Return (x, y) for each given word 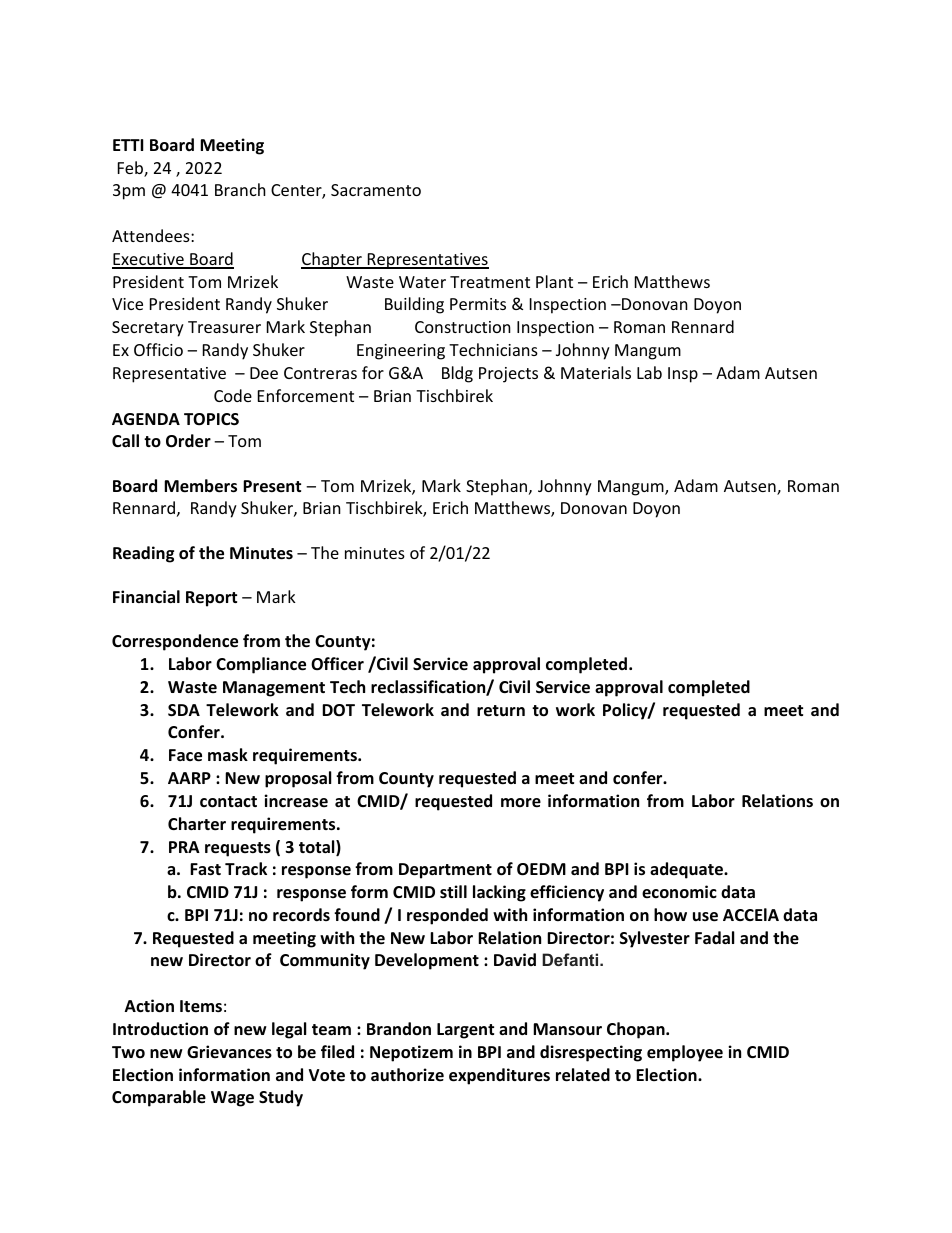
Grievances (229, 1052)
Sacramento (376, 190)
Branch (240, 189)
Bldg (457, 374)
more (521, 803)
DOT (338, 710)
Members (200, 486)
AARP (189, 778)
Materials (596, 372)
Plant (554, 281)
